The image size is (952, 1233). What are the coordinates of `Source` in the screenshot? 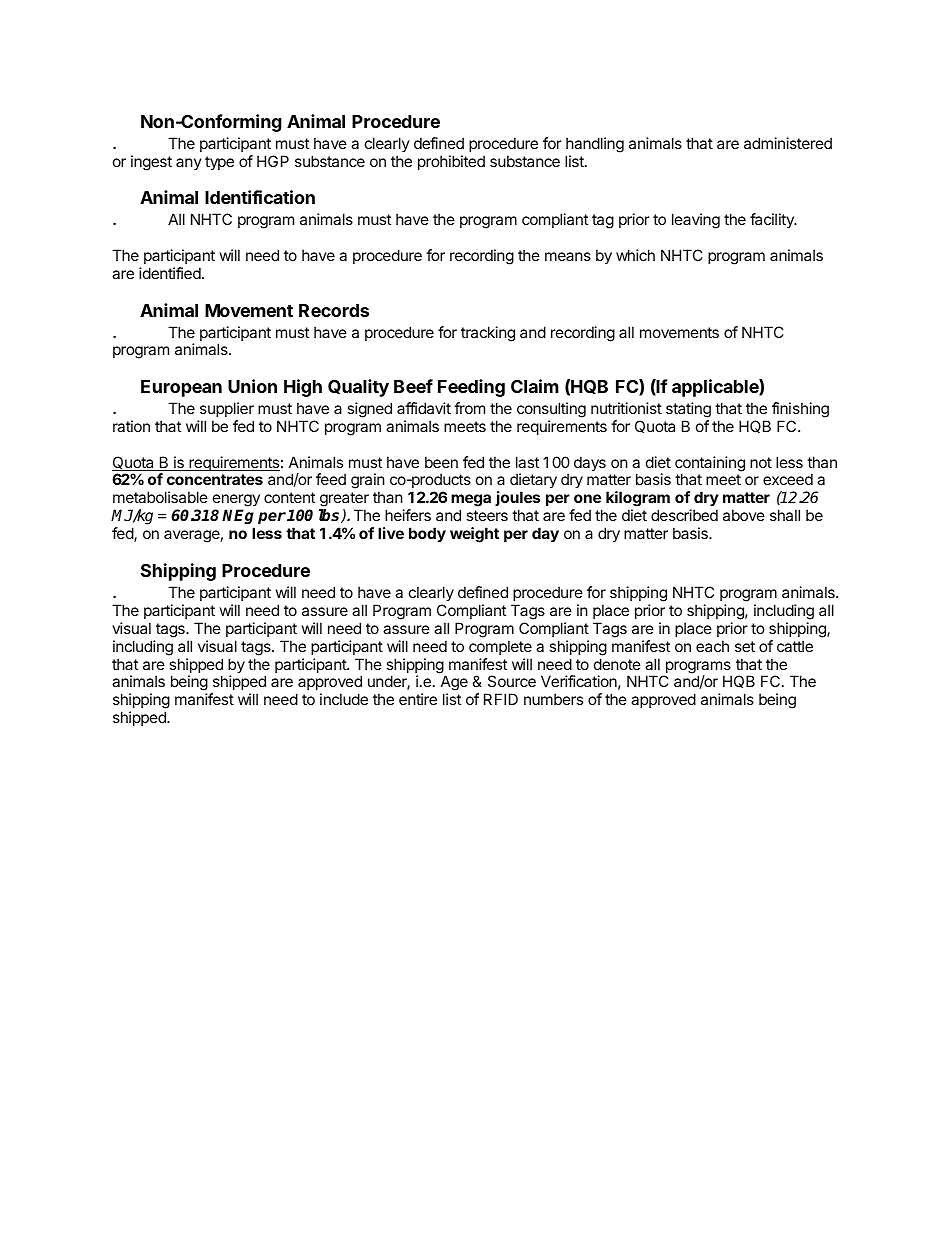 It's located at (512, 681).
